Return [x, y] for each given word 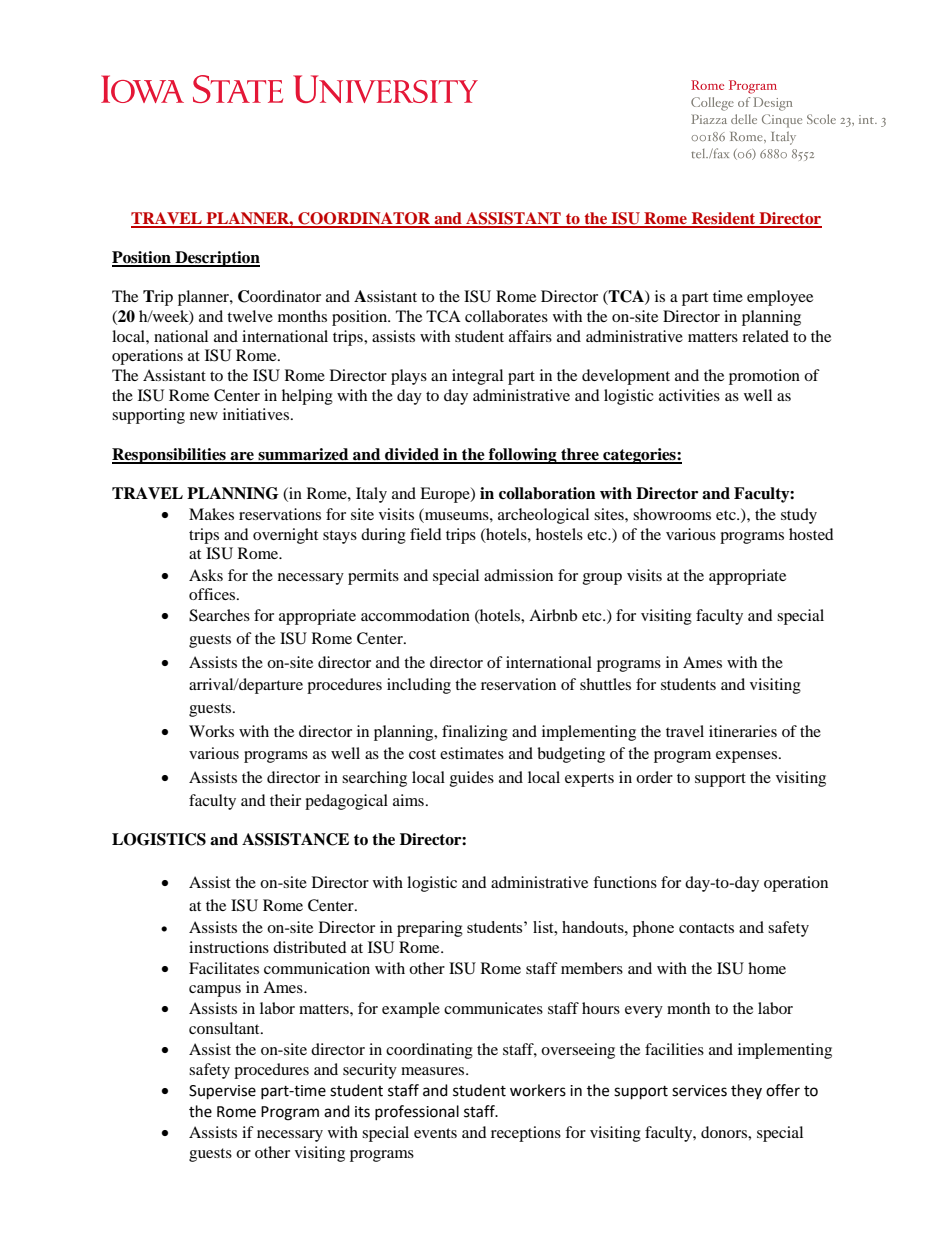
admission [518, 575]
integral [477, 377]
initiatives [257, 414]
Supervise [222, 1092]
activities [689, 395]
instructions [229, 947]
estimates [472, 753]
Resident [723, 219]
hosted [811, 534]
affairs [530, 336]
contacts [706, 928]
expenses [748, 757]
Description [216, 259]
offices [213, 594]
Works [211, 731]
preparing [430, 929]
